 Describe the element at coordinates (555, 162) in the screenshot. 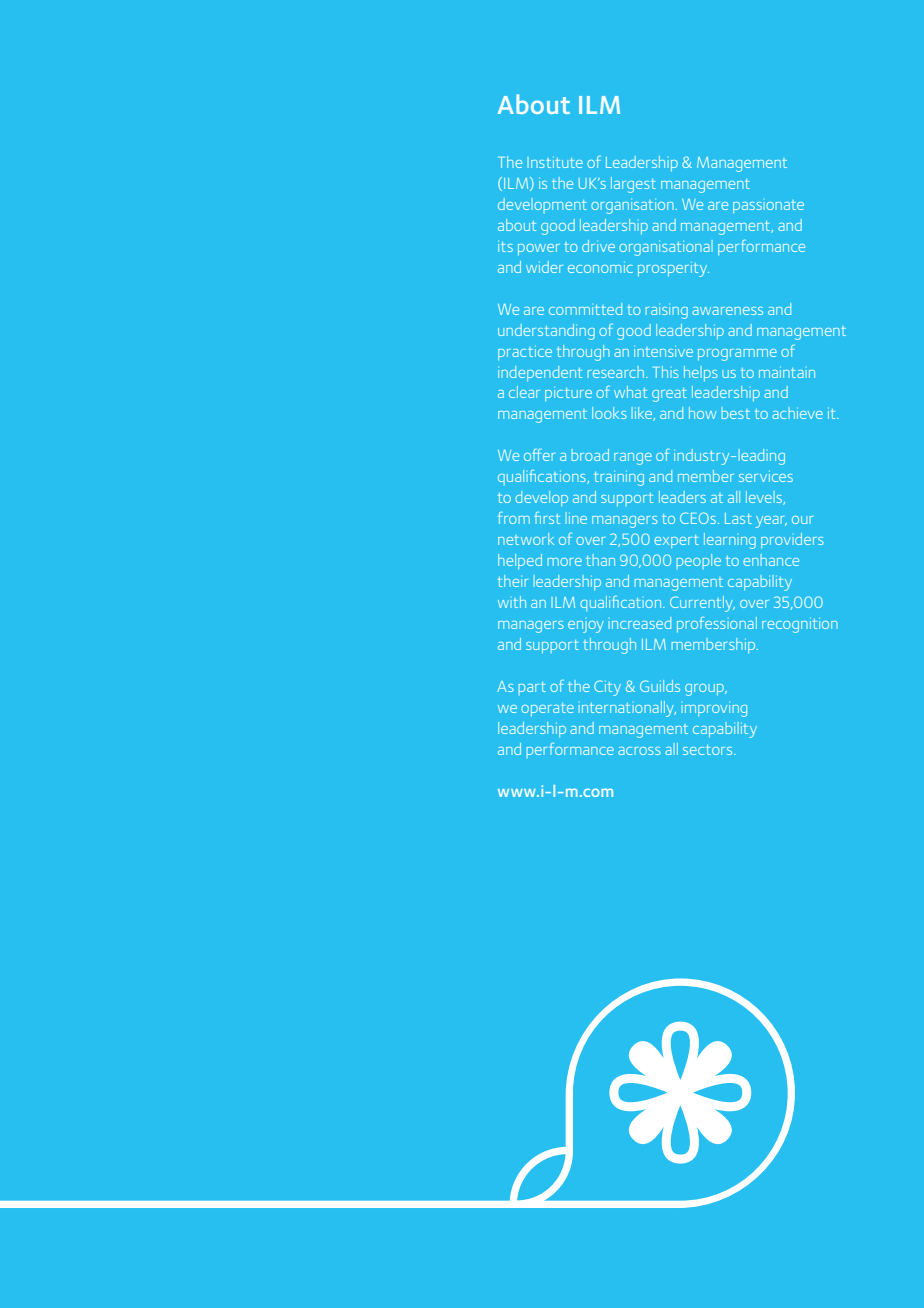

I see `Institute` at that location.
